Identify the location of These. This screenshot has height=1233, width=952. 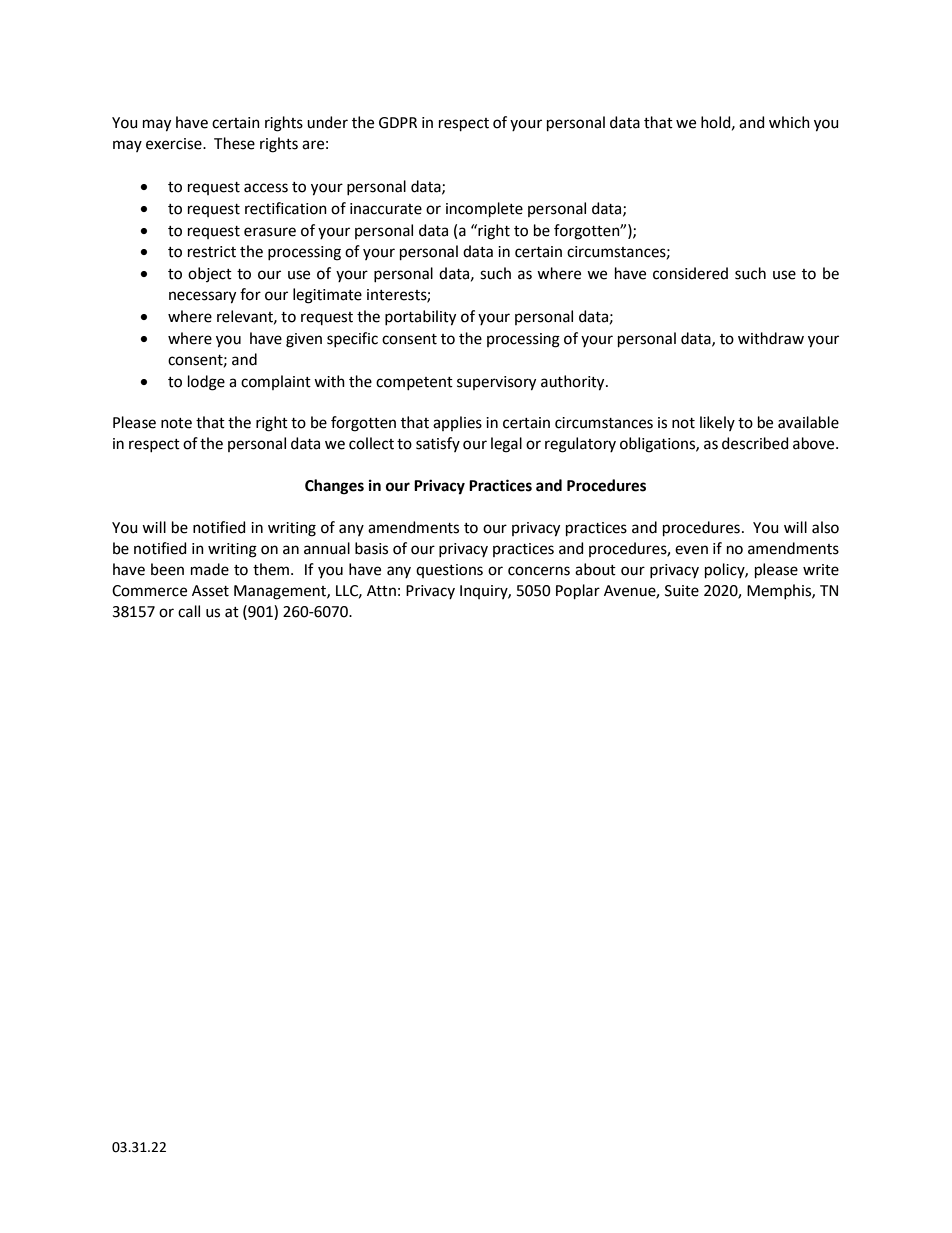
(234, 143).
